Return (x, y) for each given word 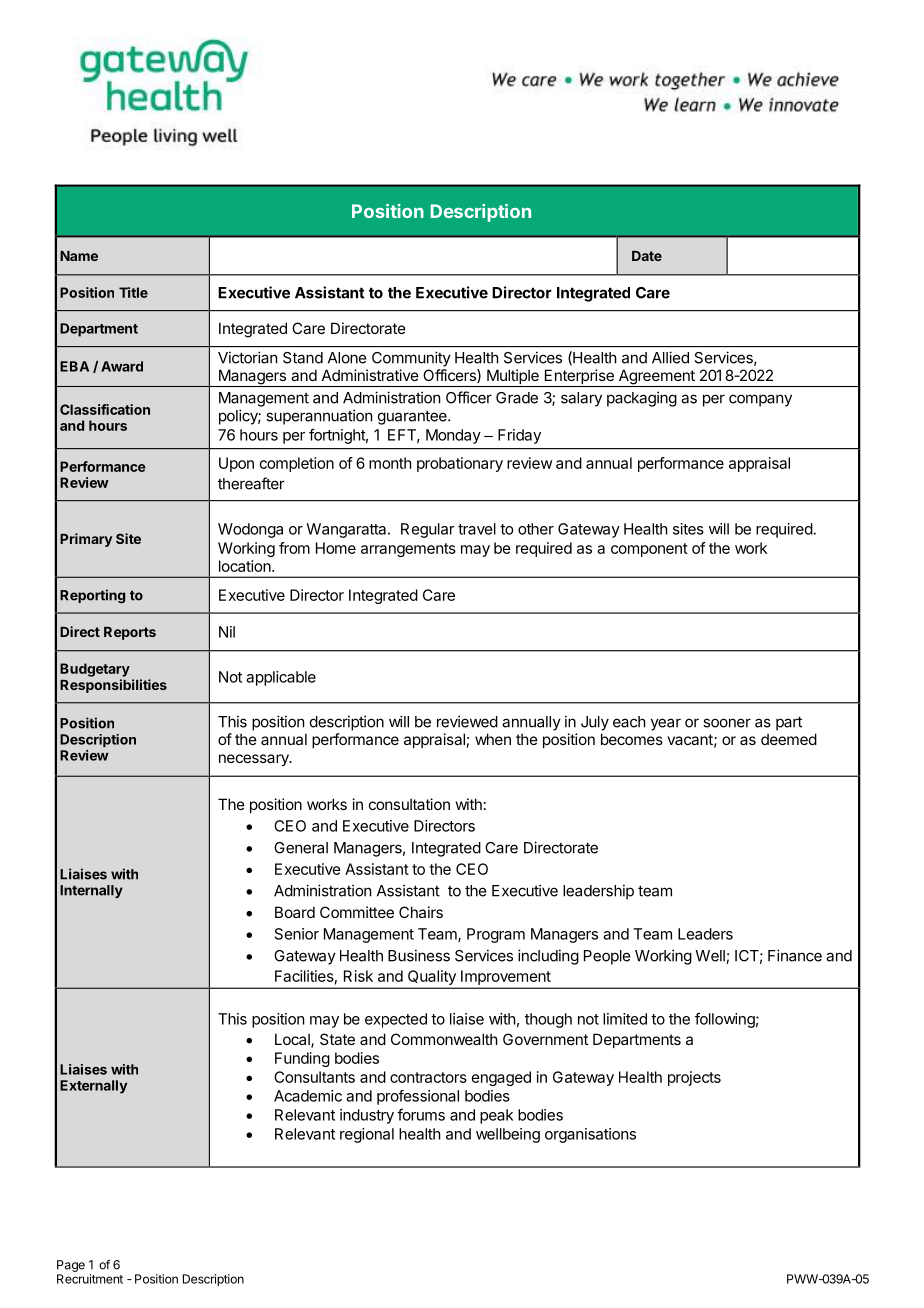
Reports (130, 633)
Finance (795, 955)
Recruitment (90, 1279)
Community (411, 359)
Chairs (421, 912)
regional (367, 1135)
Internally (91, 891)
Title (133, 292)
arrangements (408, 550)
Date (647, 256)
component (649, 550)
